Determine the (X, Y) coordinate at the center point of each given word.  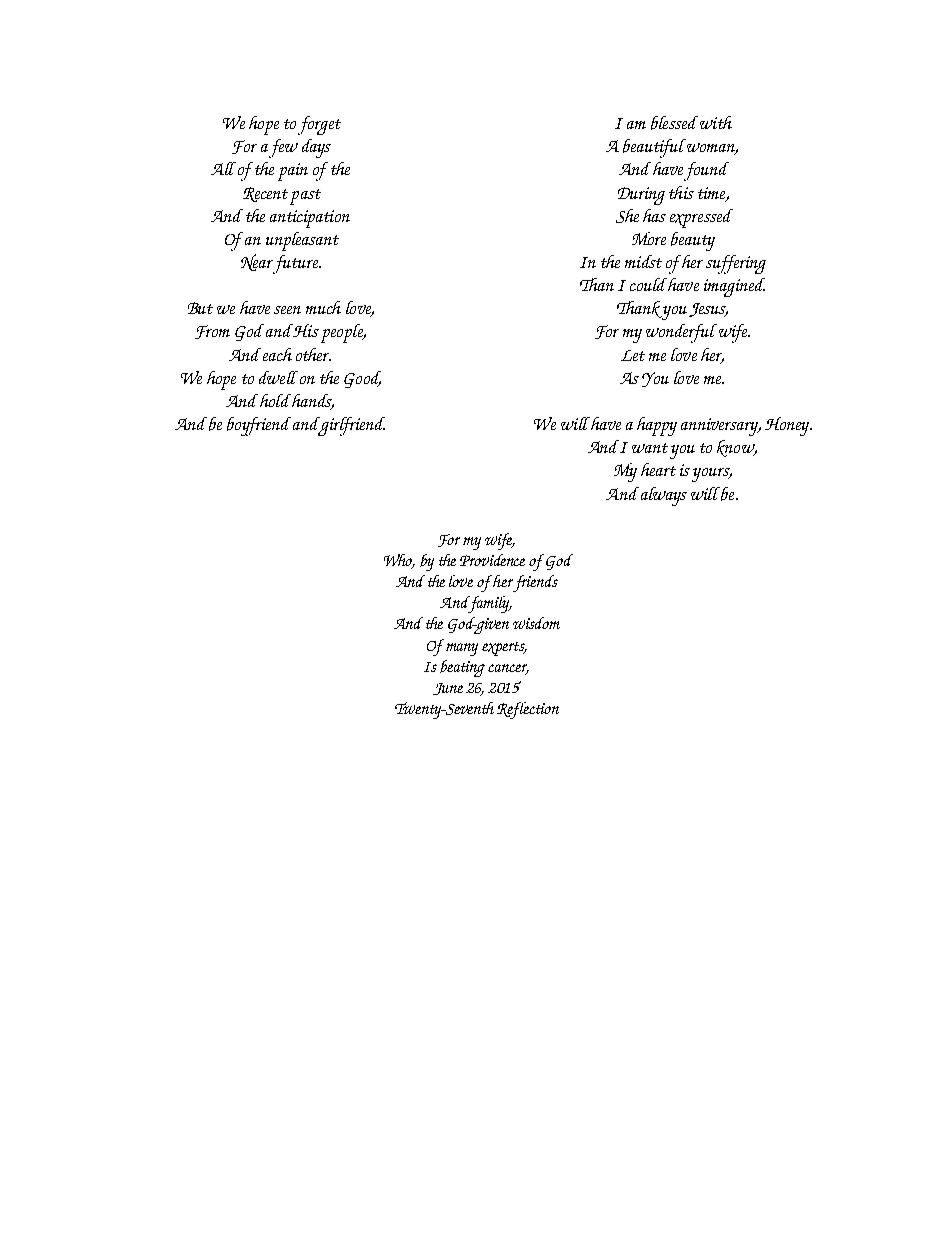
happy (657, 426)
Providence (492, 560)
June (448, 689)
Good (362, 379)
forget (319, 125)
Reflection (528, 710)
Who (399, 561)
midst (643, 261)
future (296, 264)
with (716, 122)
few (283, 148)
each (277, 354)
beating (462, 668)
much (323, 307)
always (664, 496)
